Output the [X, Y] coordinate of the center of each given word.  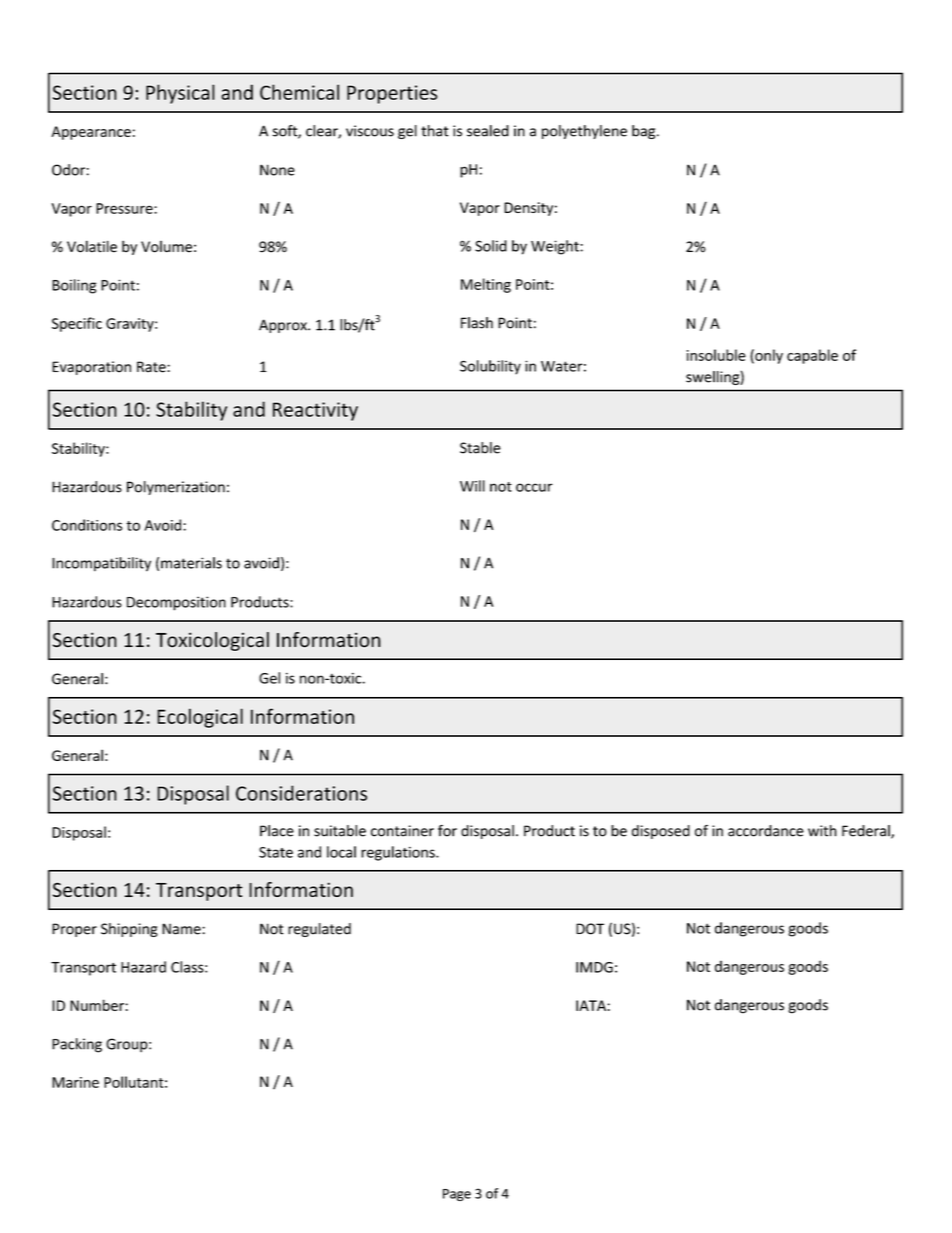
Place [277, 831]
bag [645, 132]
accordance [766, 831]
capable [812, 356]
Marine [75, 1082]
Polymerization [176, 488]
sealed [488, 131]
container [402, 831]
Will [472, 486]
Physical [180, 94]
